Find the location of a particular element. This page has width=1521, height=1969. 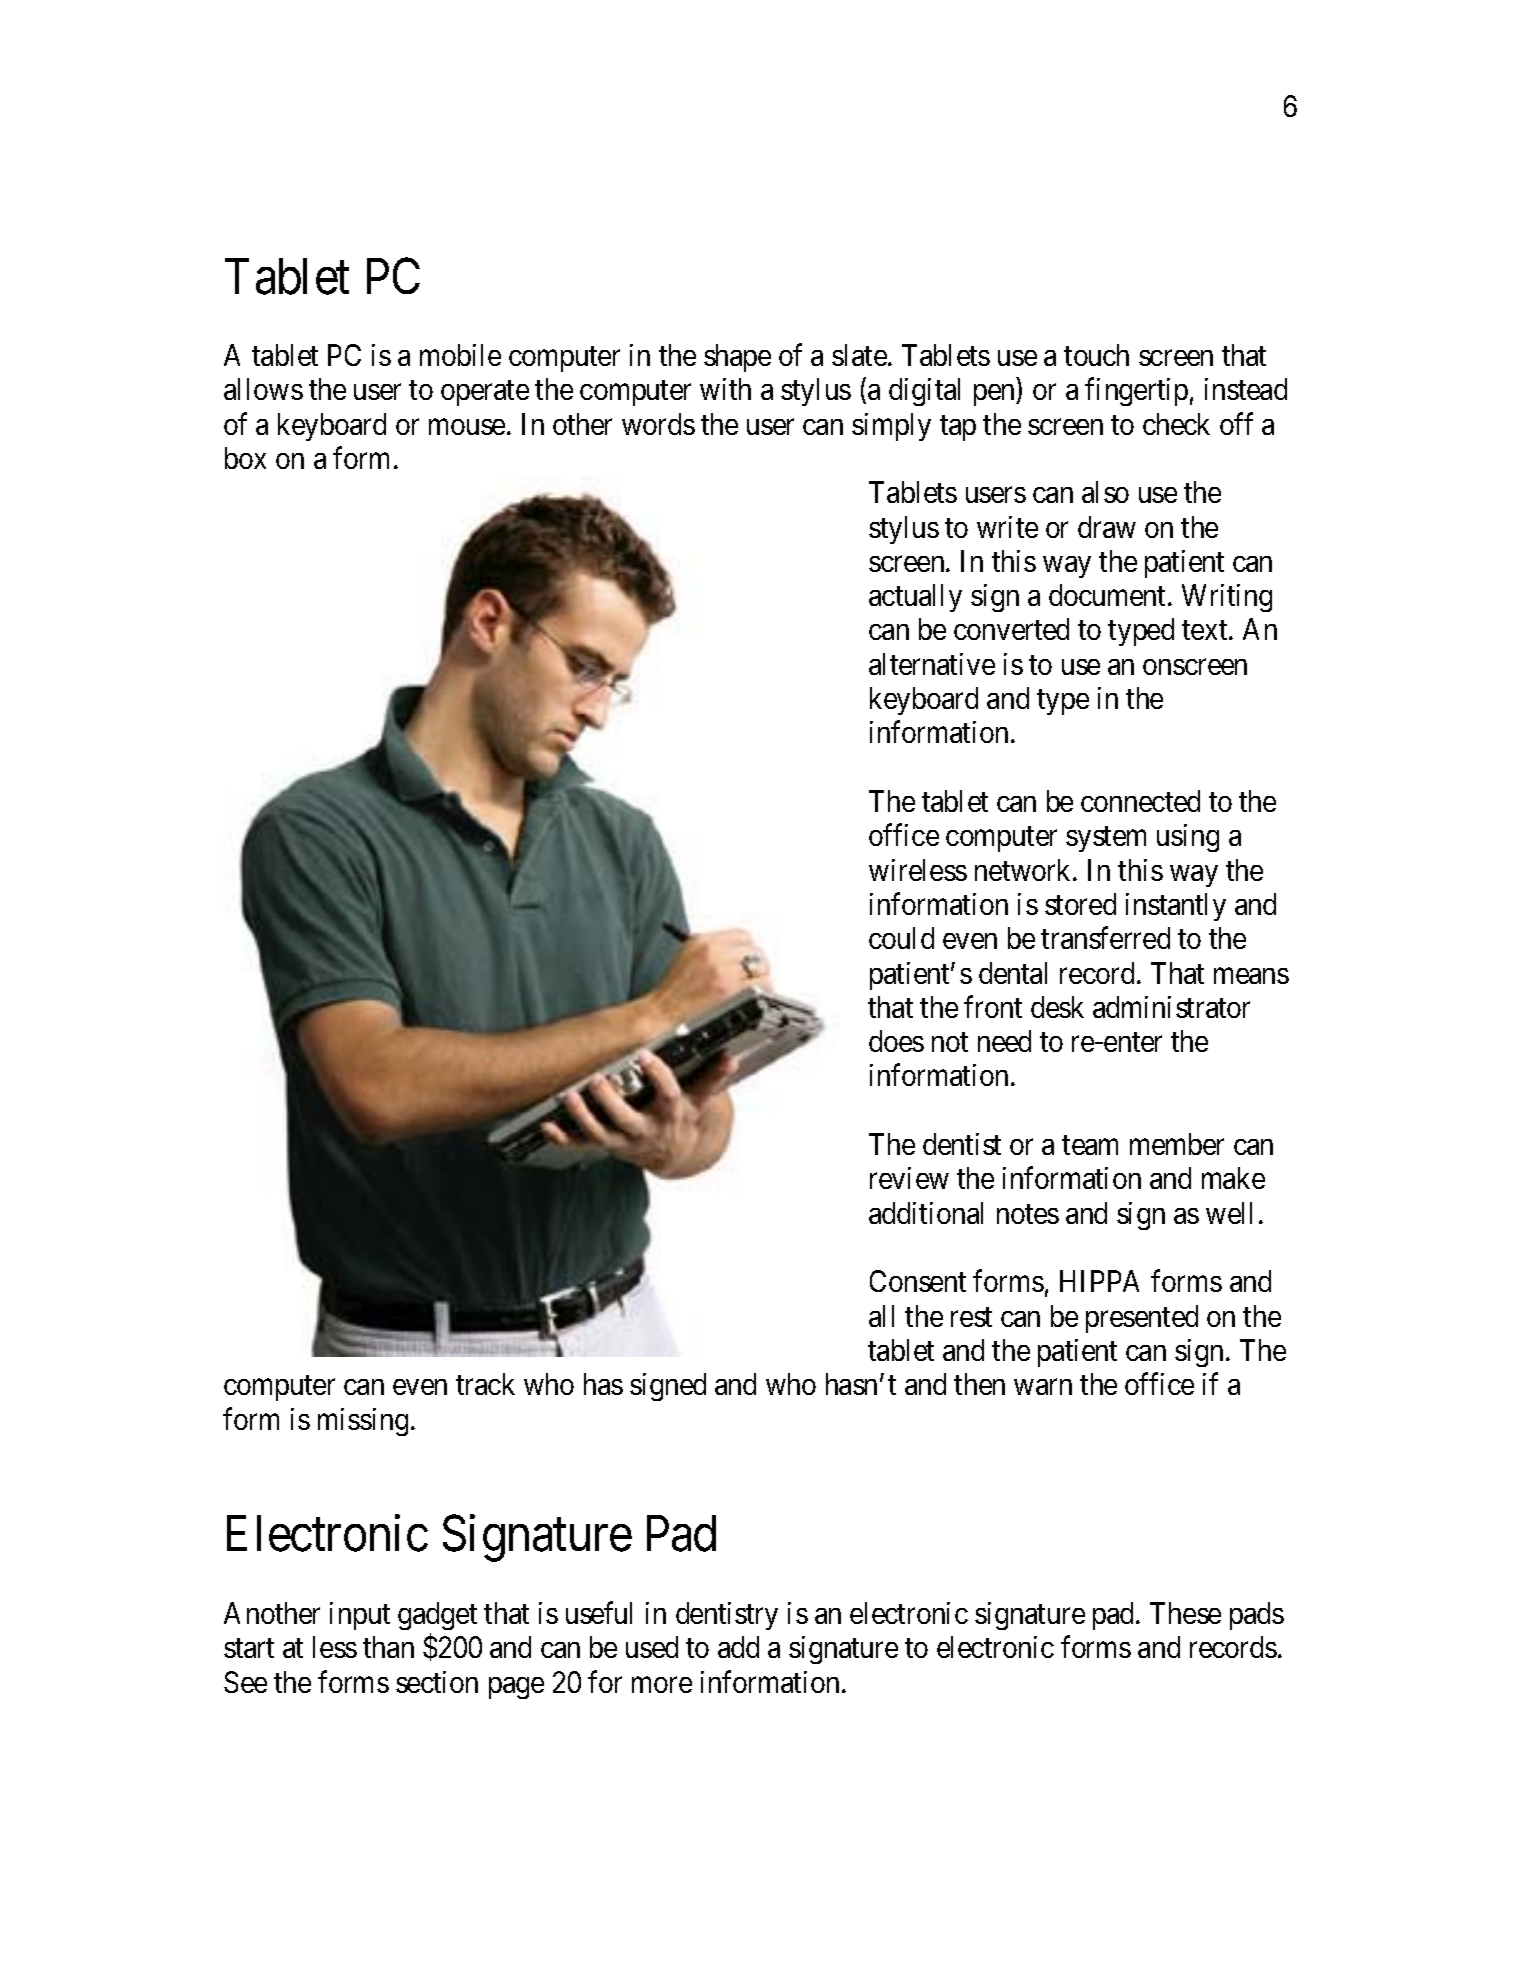

HIPPA is located at coordinates (1099, 1281).
